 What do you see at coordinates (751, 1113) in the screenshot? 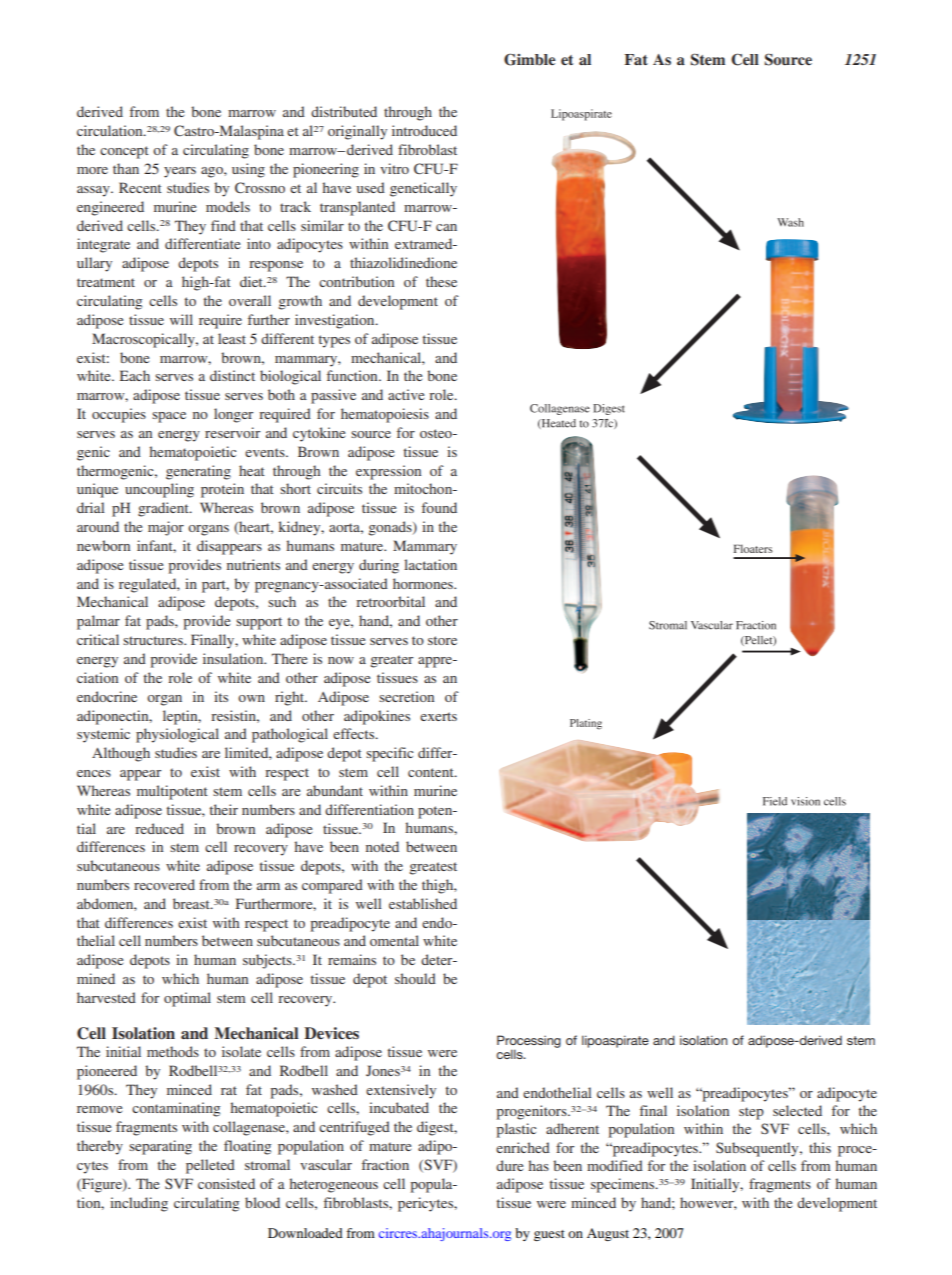
I see `step` at bounding box center [751, 1113].
